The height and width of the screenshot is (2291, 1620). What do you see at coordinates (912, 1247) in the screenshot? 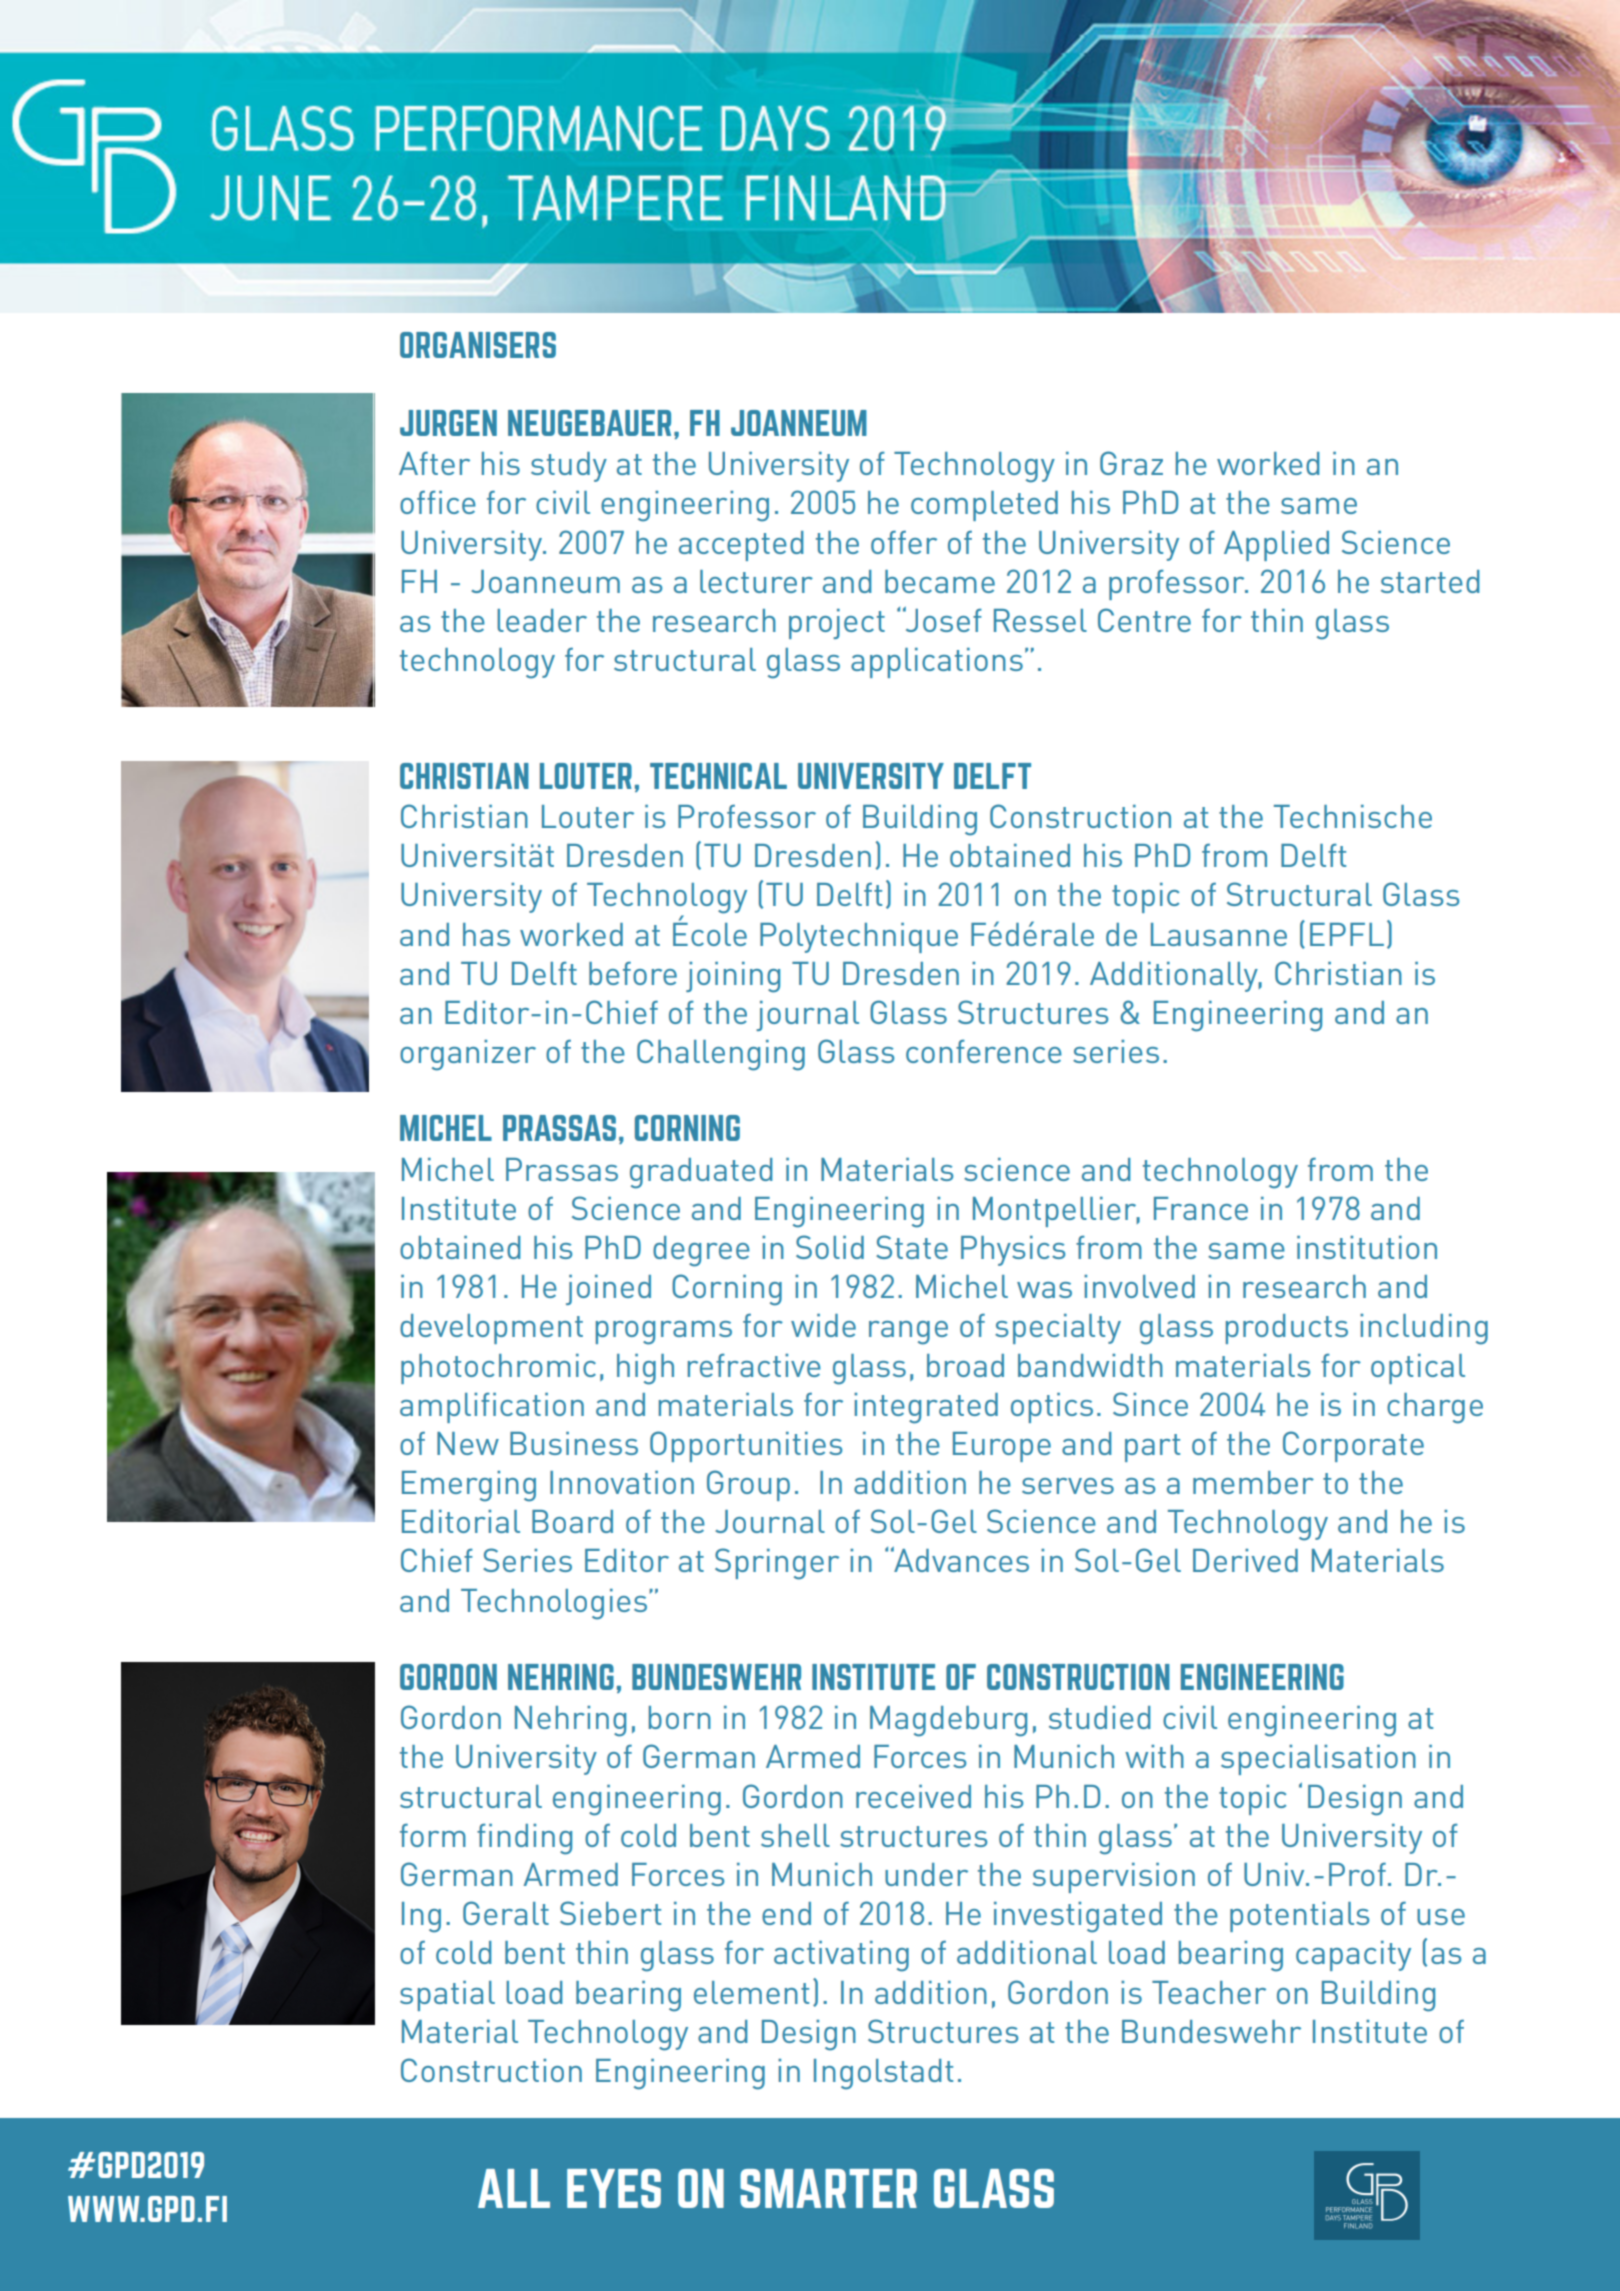
I see `State` at bounding box center [912, 1247].
